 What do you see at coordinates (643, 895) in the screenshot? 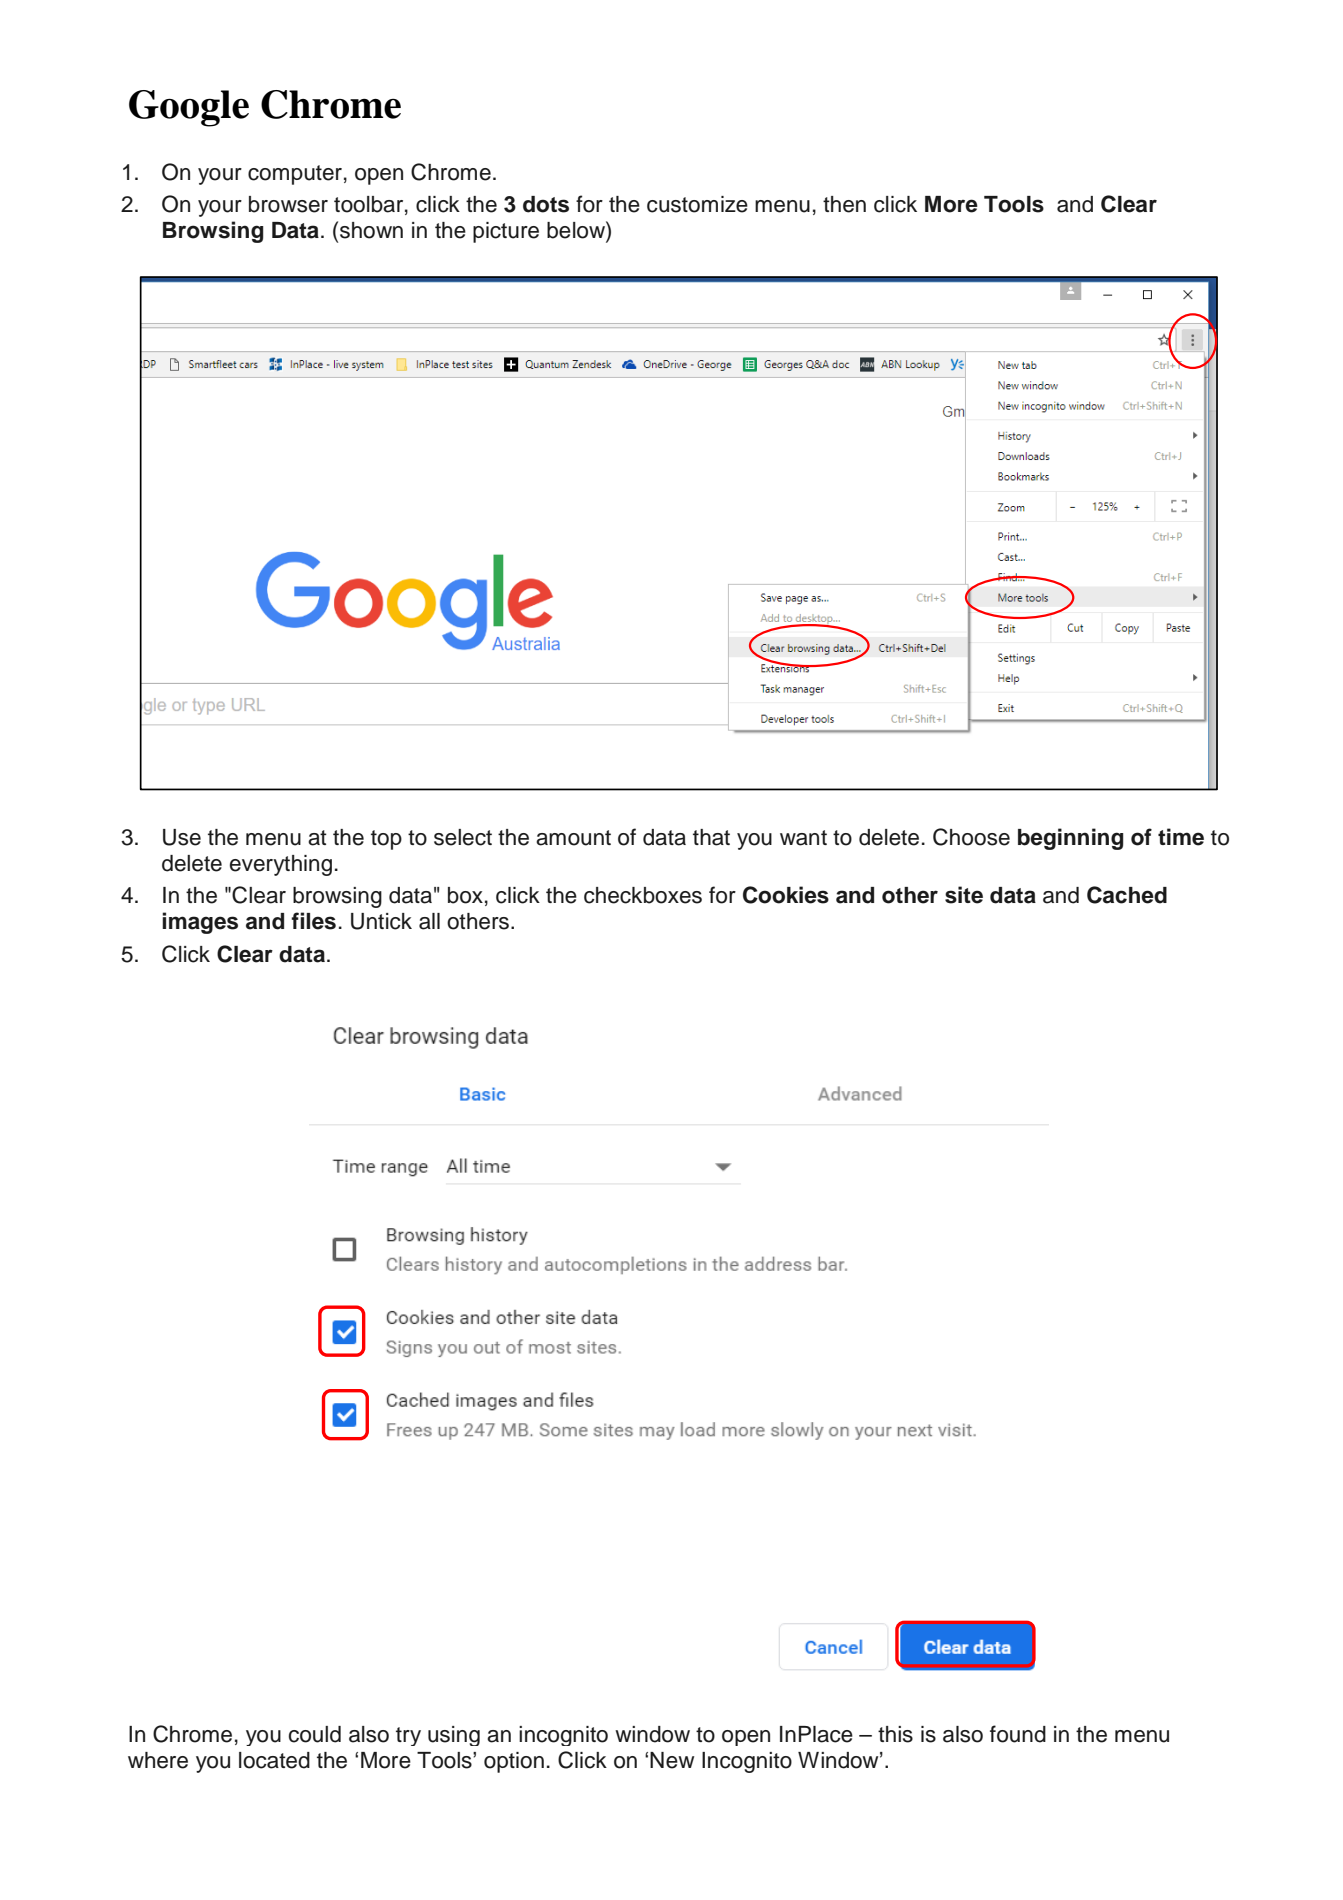
I see `checkboxes` at bounding box center [643, 895].
